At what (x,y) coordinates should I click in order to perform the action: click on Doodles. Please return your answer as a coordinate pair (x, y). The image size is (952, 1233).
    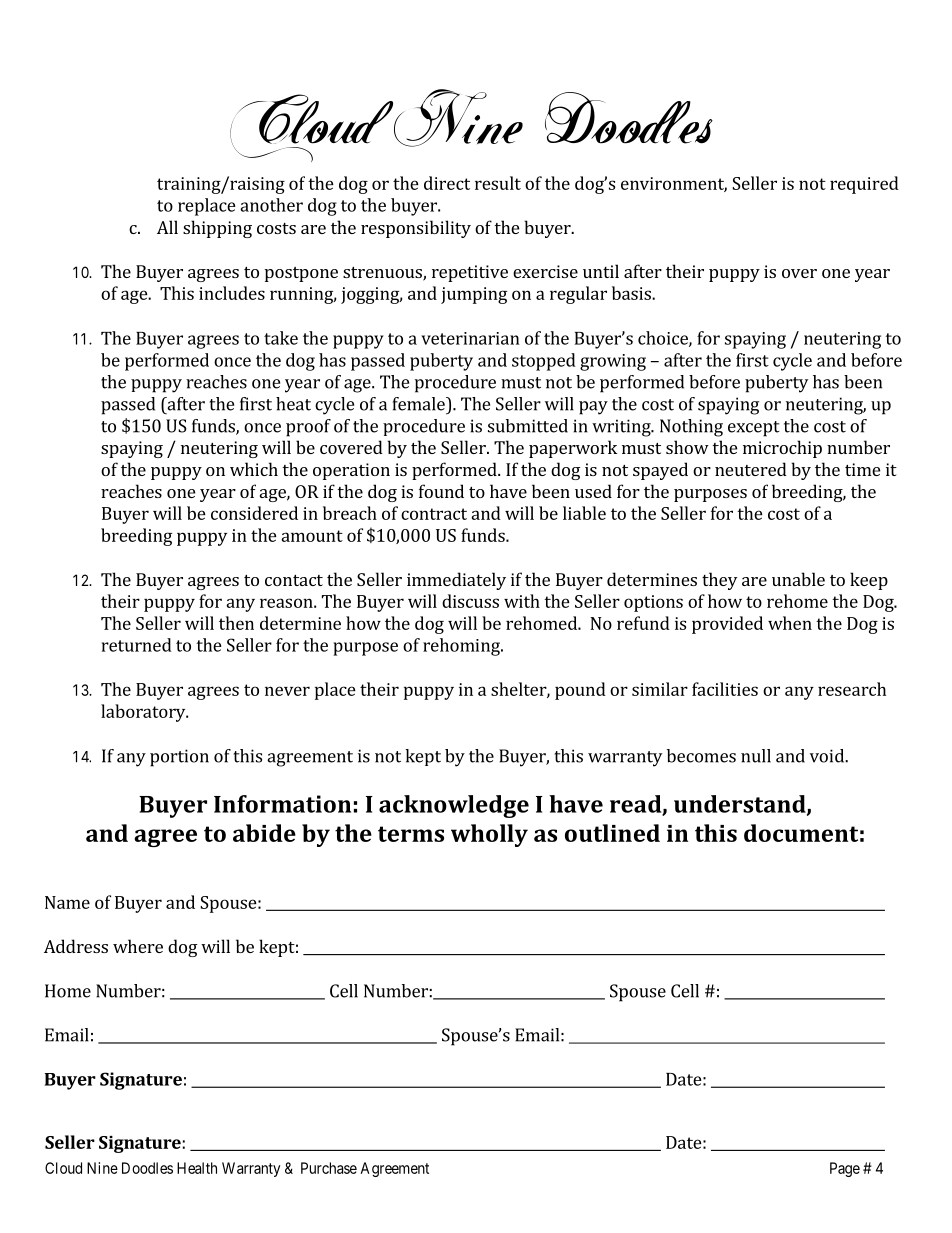
    Looking at the image, I should click on (147, 1168).
